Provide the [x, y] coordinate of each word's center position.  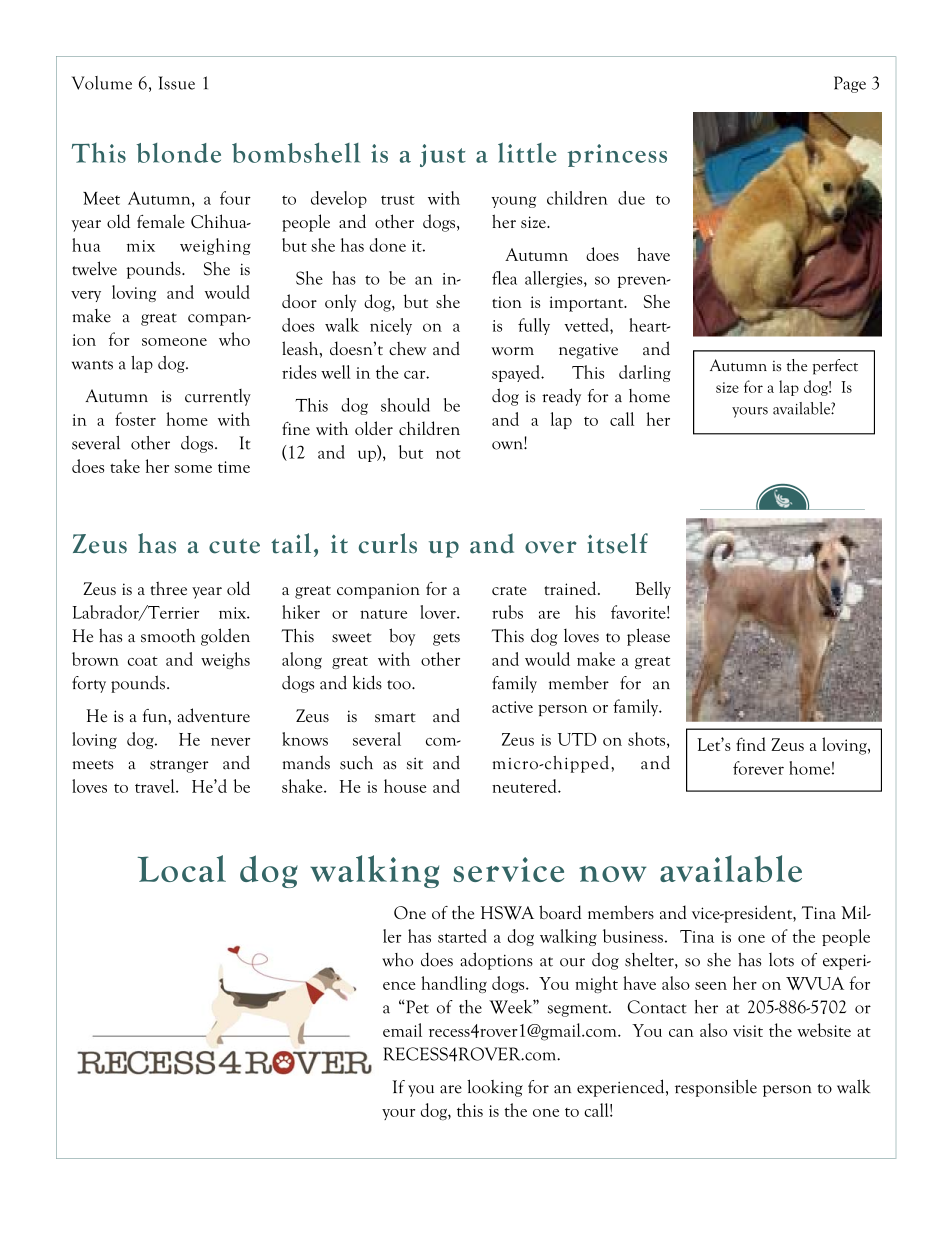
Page [850, 84]
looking [495, 1088]
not [448, 454]
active [512, 707]
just [443, 155]
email [402, 1030]
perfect [835, 367]
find [751, 744]
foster [135, 419]
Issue [176, 83]
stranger [179, 766]
